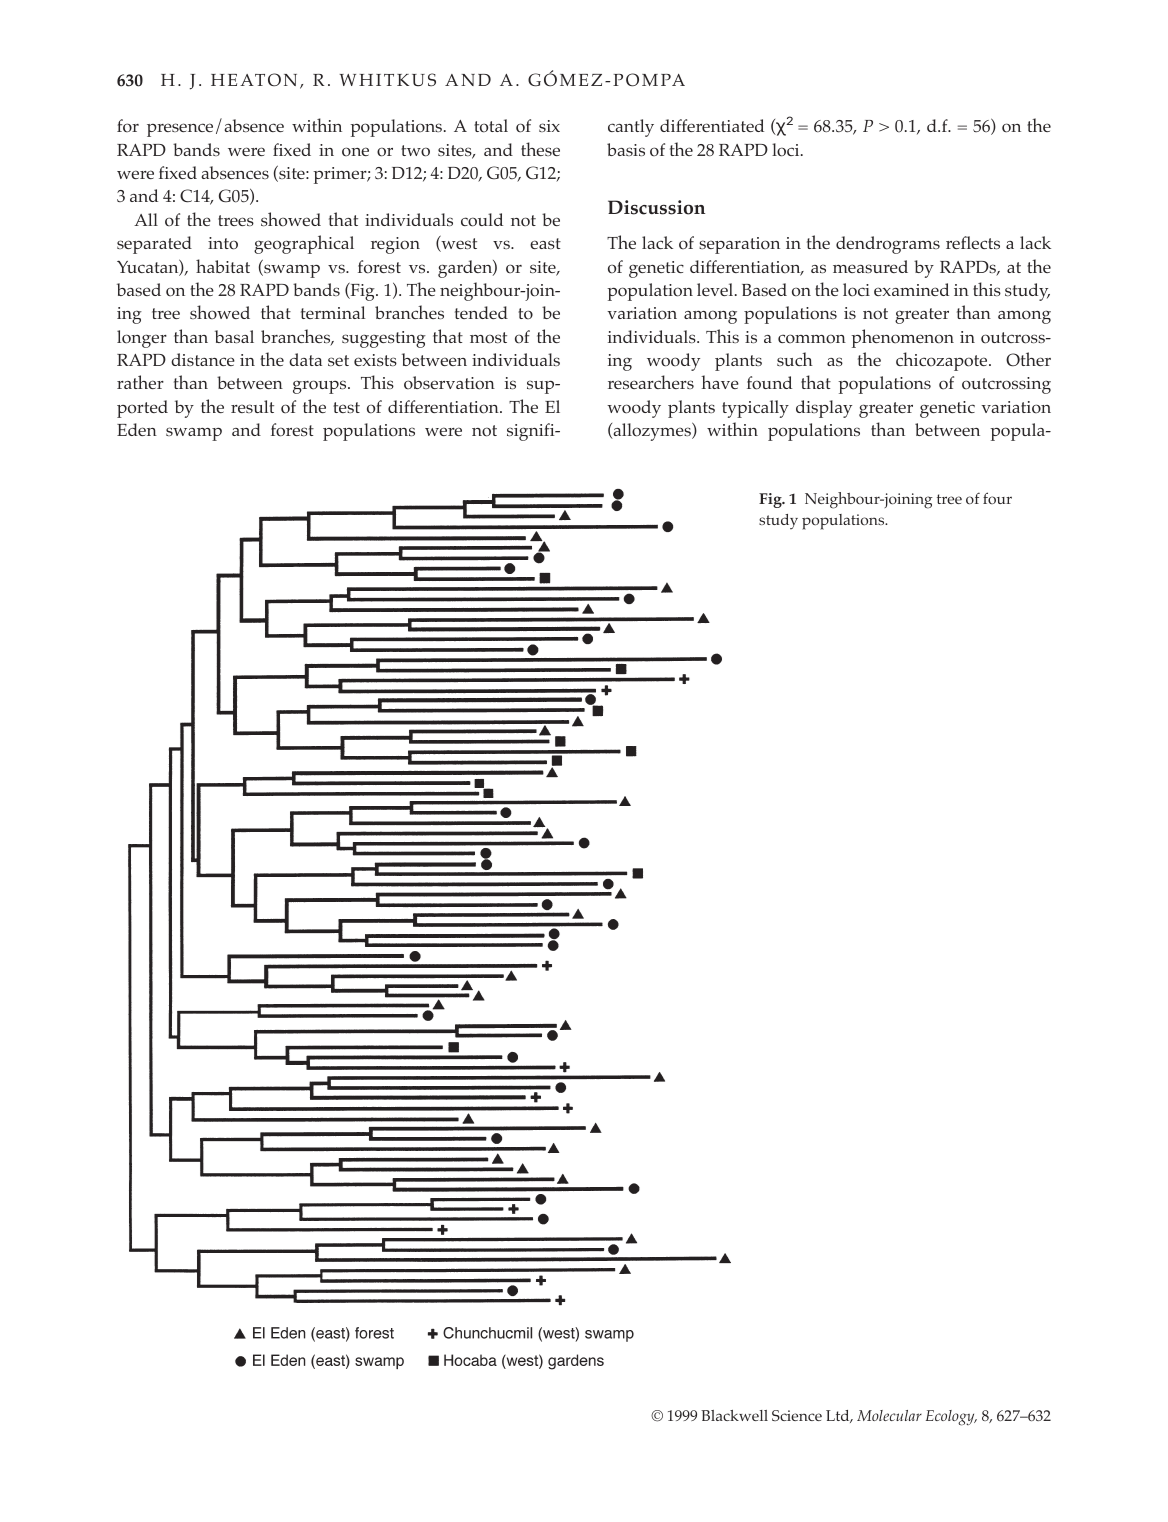 The height and width of the screenshot is (1522, 1168). What do you see at coordinates (797, 1415) in the screenshot?
I see `Science` at bounding box center [797, 1415].
